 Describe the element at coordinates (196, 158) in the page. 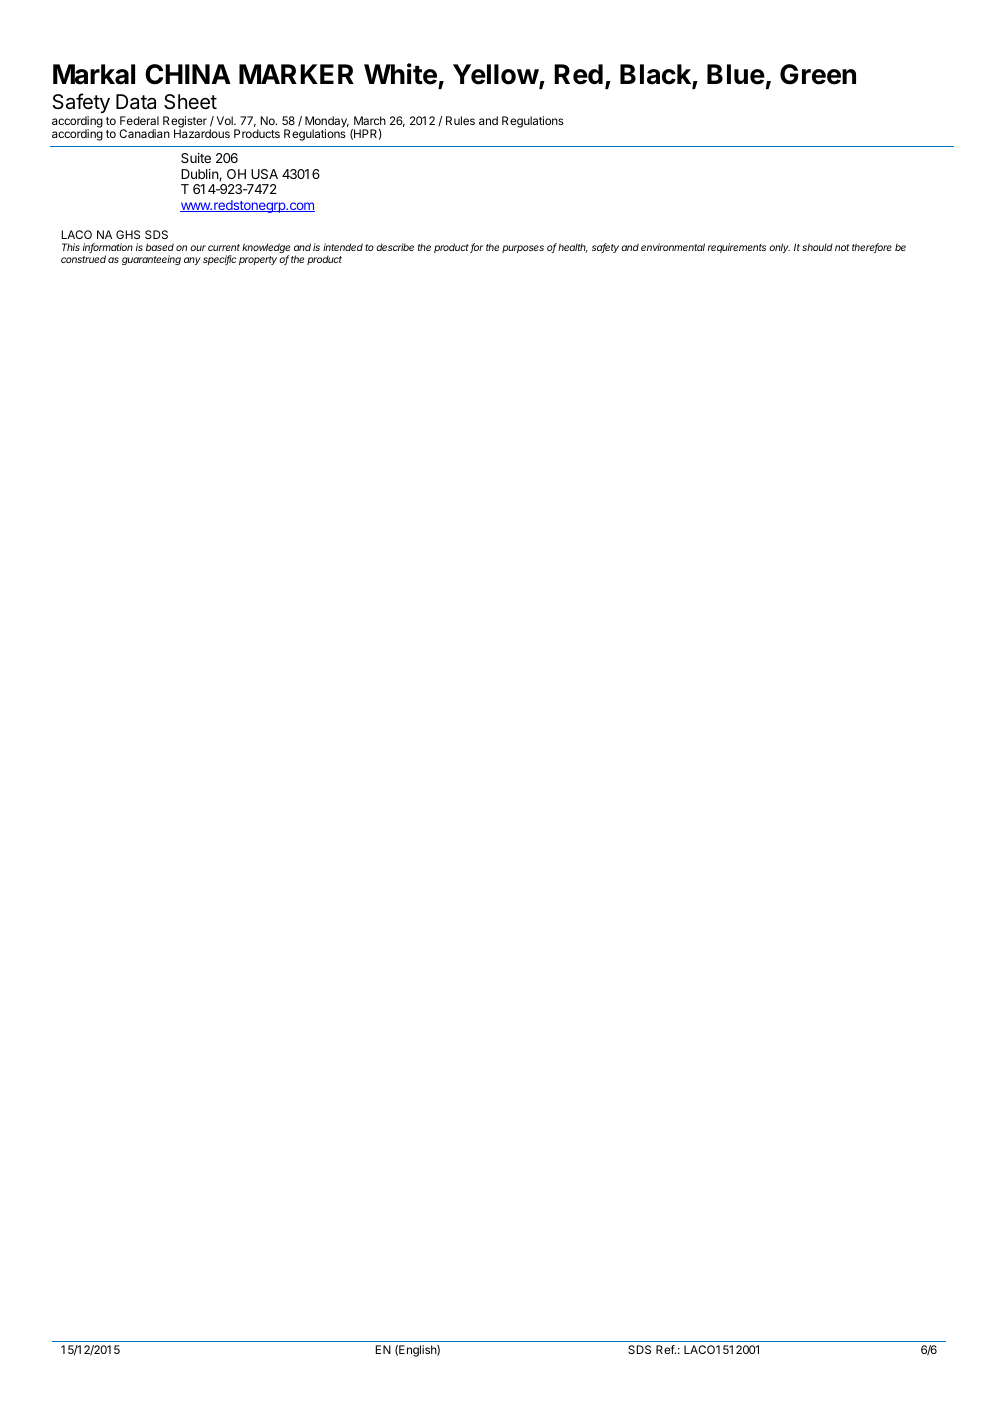

I see `Suite` at that location.
